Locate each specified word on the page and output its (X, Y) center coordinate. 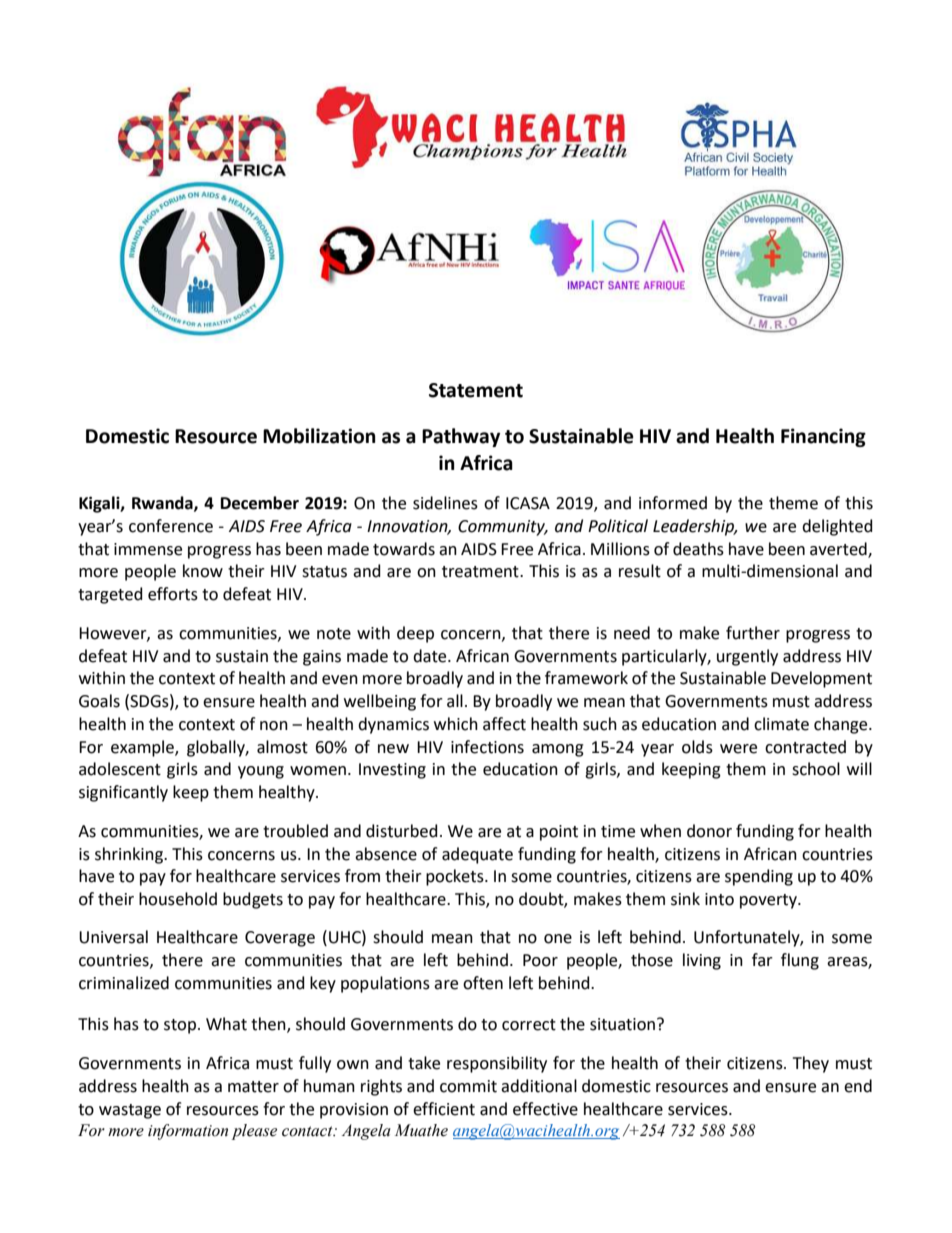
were (738, 749)
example (143, 748)
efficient (444, 1109)
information (188, 1132)
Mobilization (319, 436)
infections (487, 747)
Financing (823, 437)
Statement (476, 390)
